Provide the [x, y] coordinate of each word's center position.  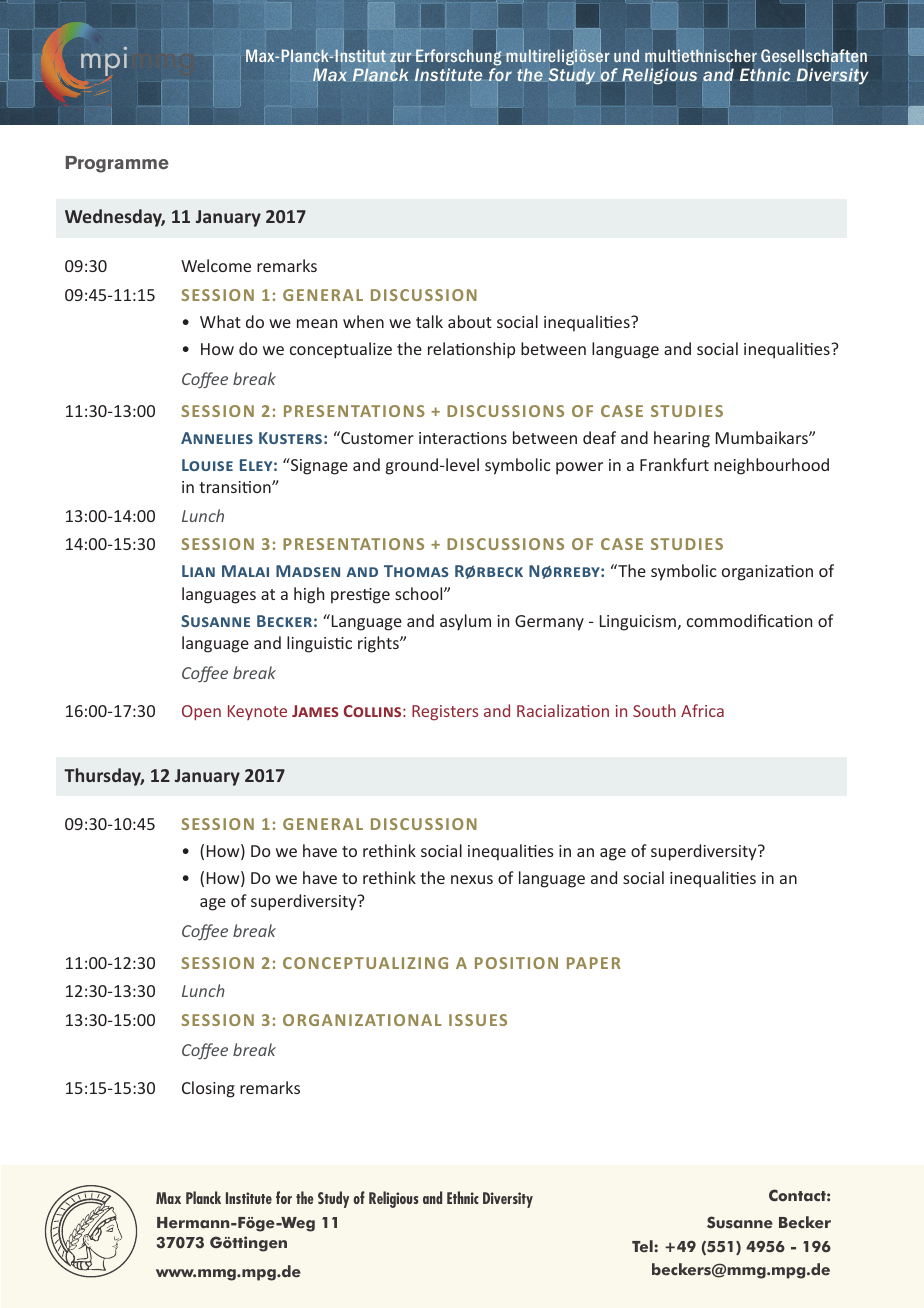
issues [478, 1020]
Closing [208, 1089]
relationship [471, 350]
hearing [682, 439]
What [220, 321]
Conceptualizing [365, 963]
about [470, 321]
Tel [643, 1246]
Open [201, 713]
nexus [472, 879]
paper [594, 963]
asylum [465, 622]
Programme [117, 164]
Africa [702, 710]
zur [400, 57]
